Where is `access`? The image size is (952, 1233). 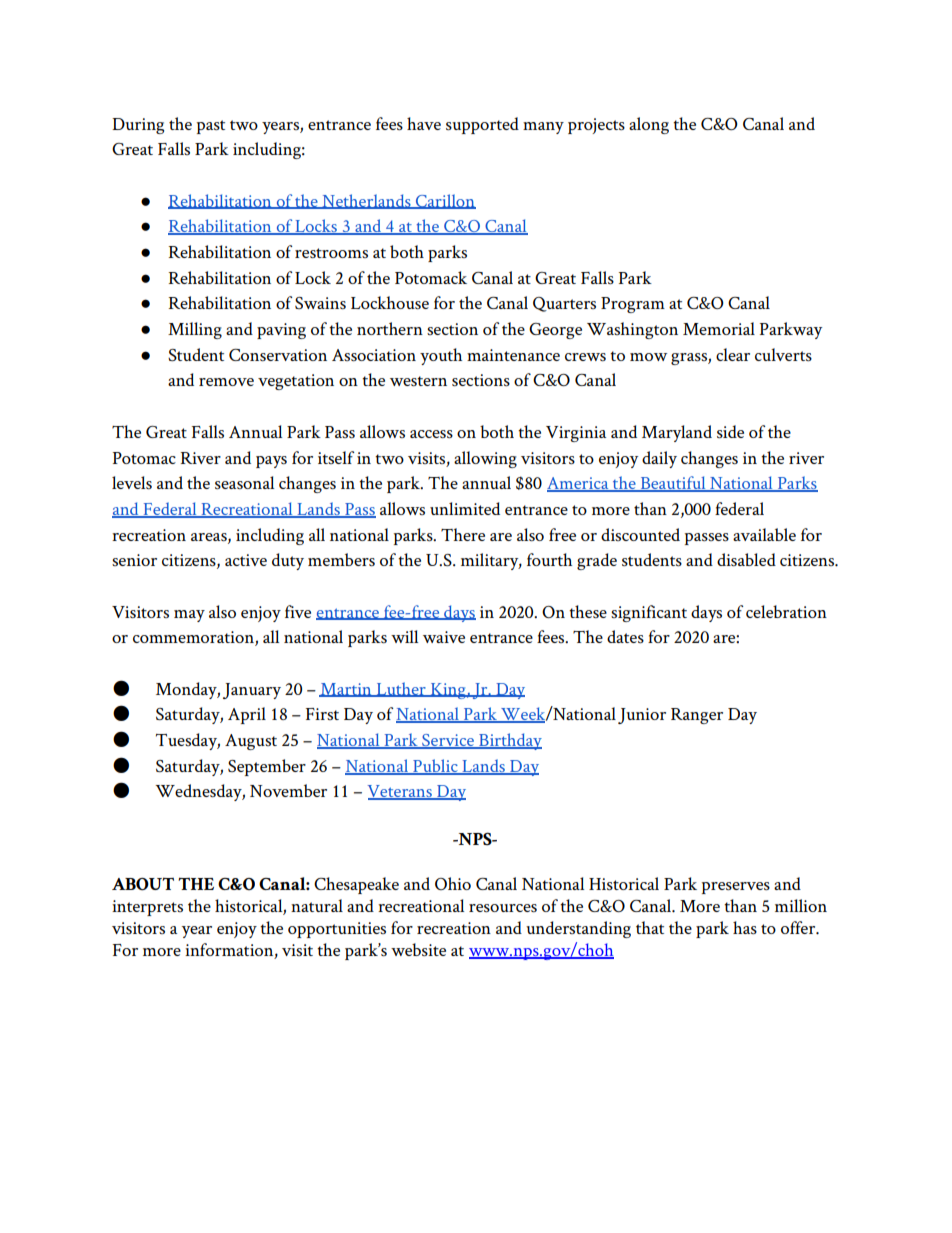
access is located at coordinates (431, 434).
